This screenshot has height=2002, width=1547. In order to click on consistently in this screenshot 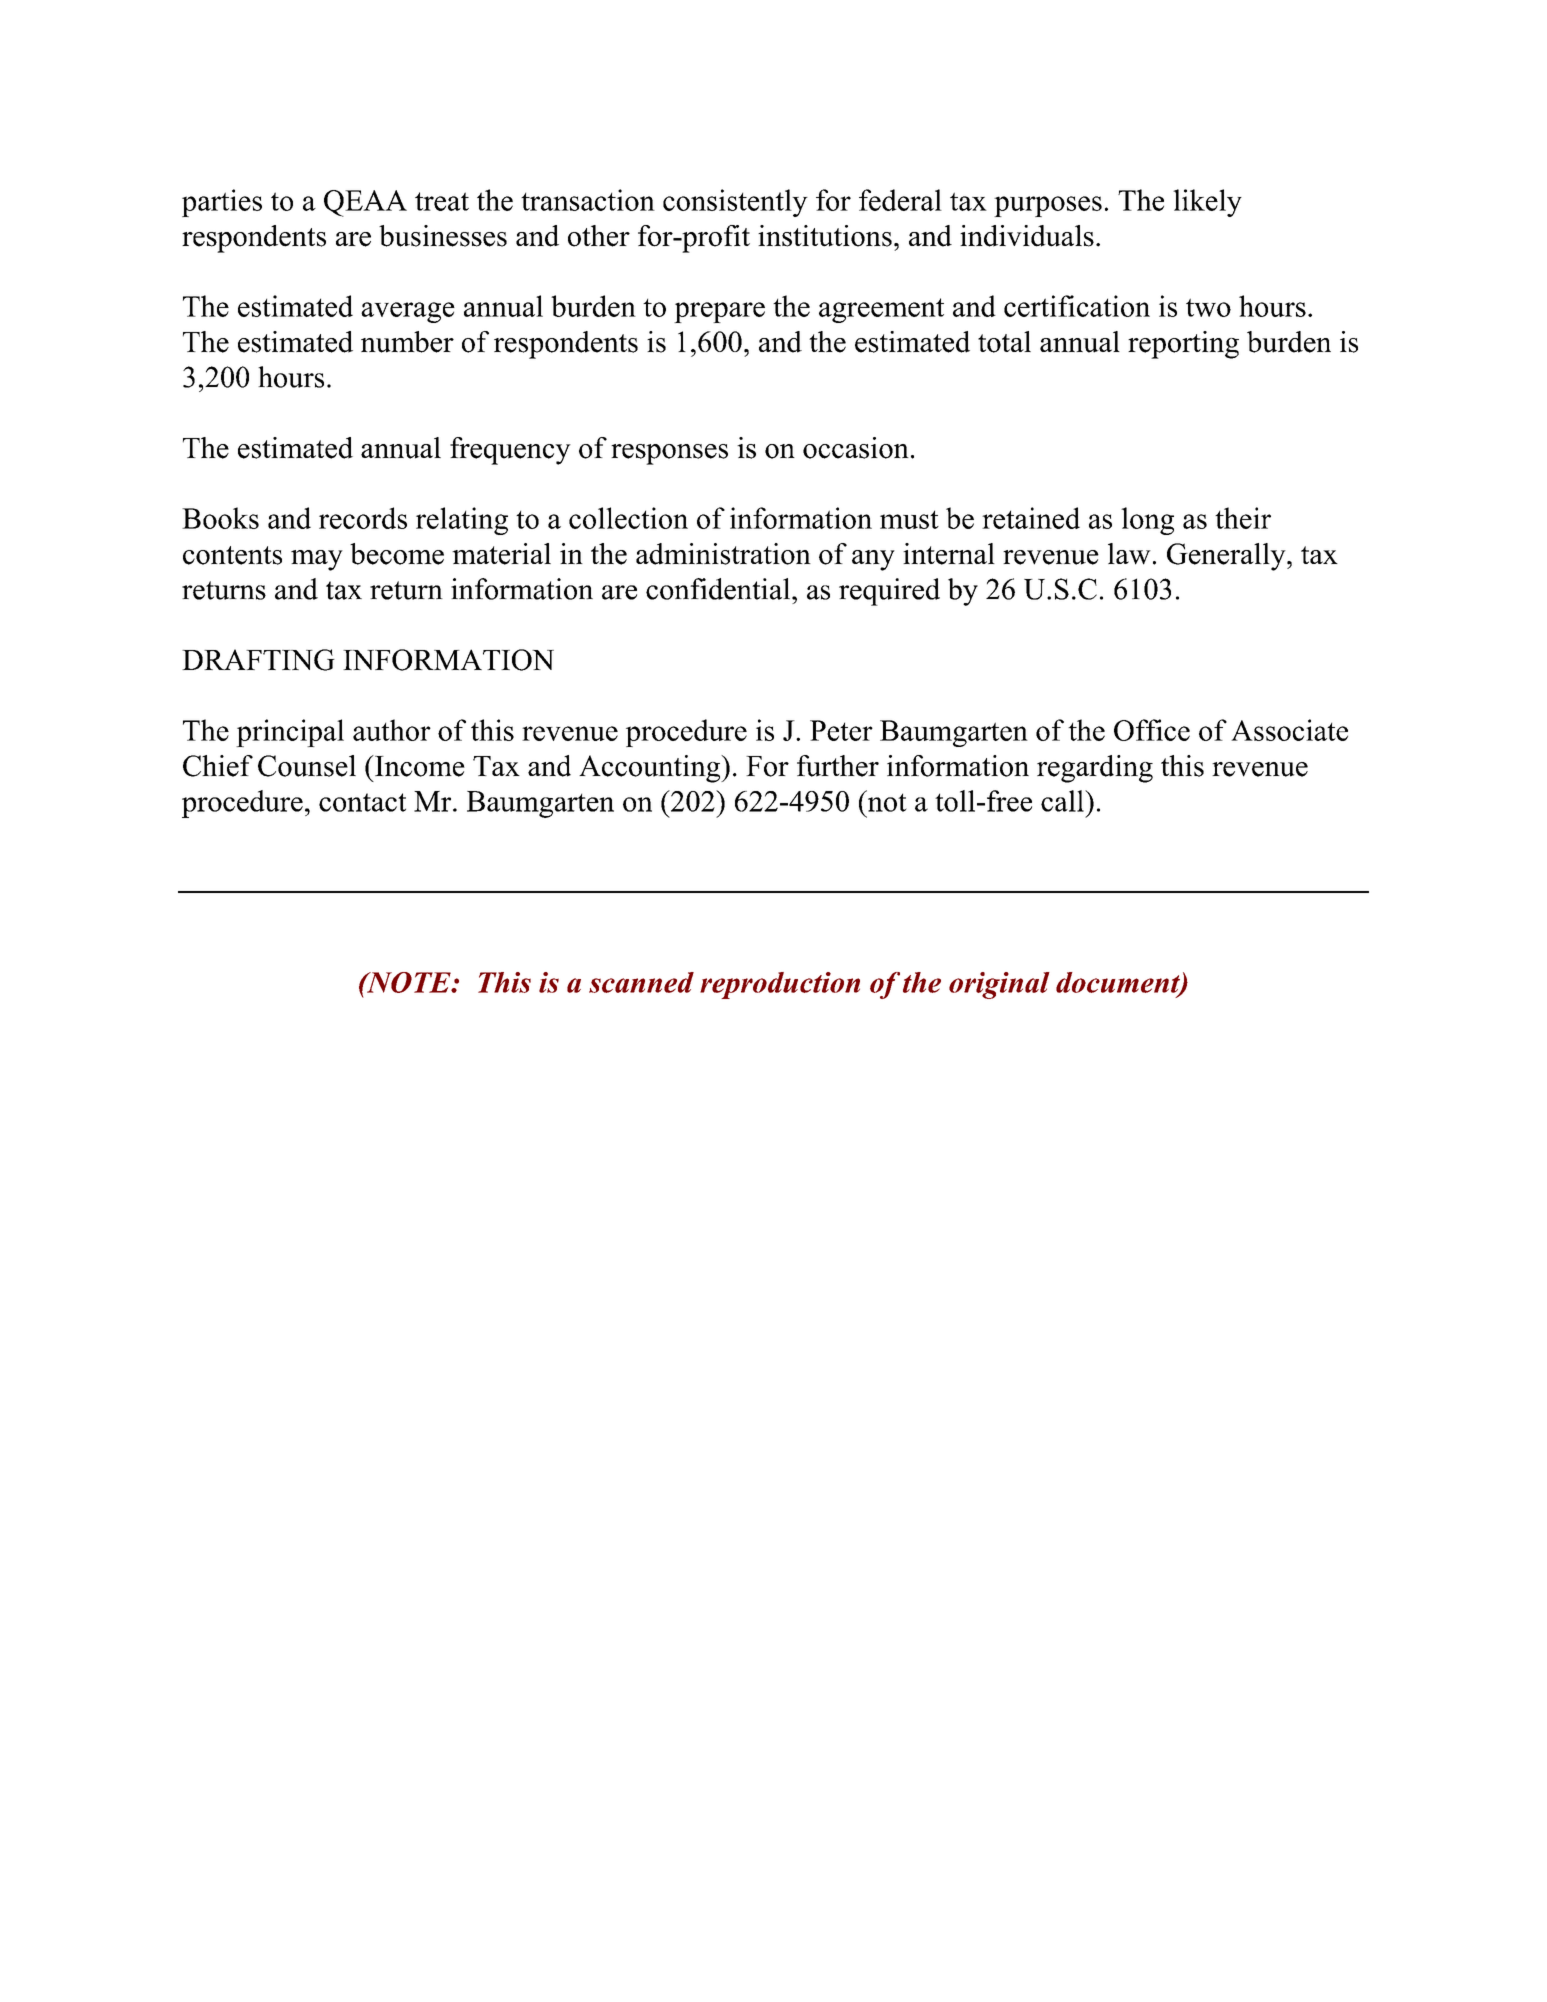, I will do `click(735, 203)`.
